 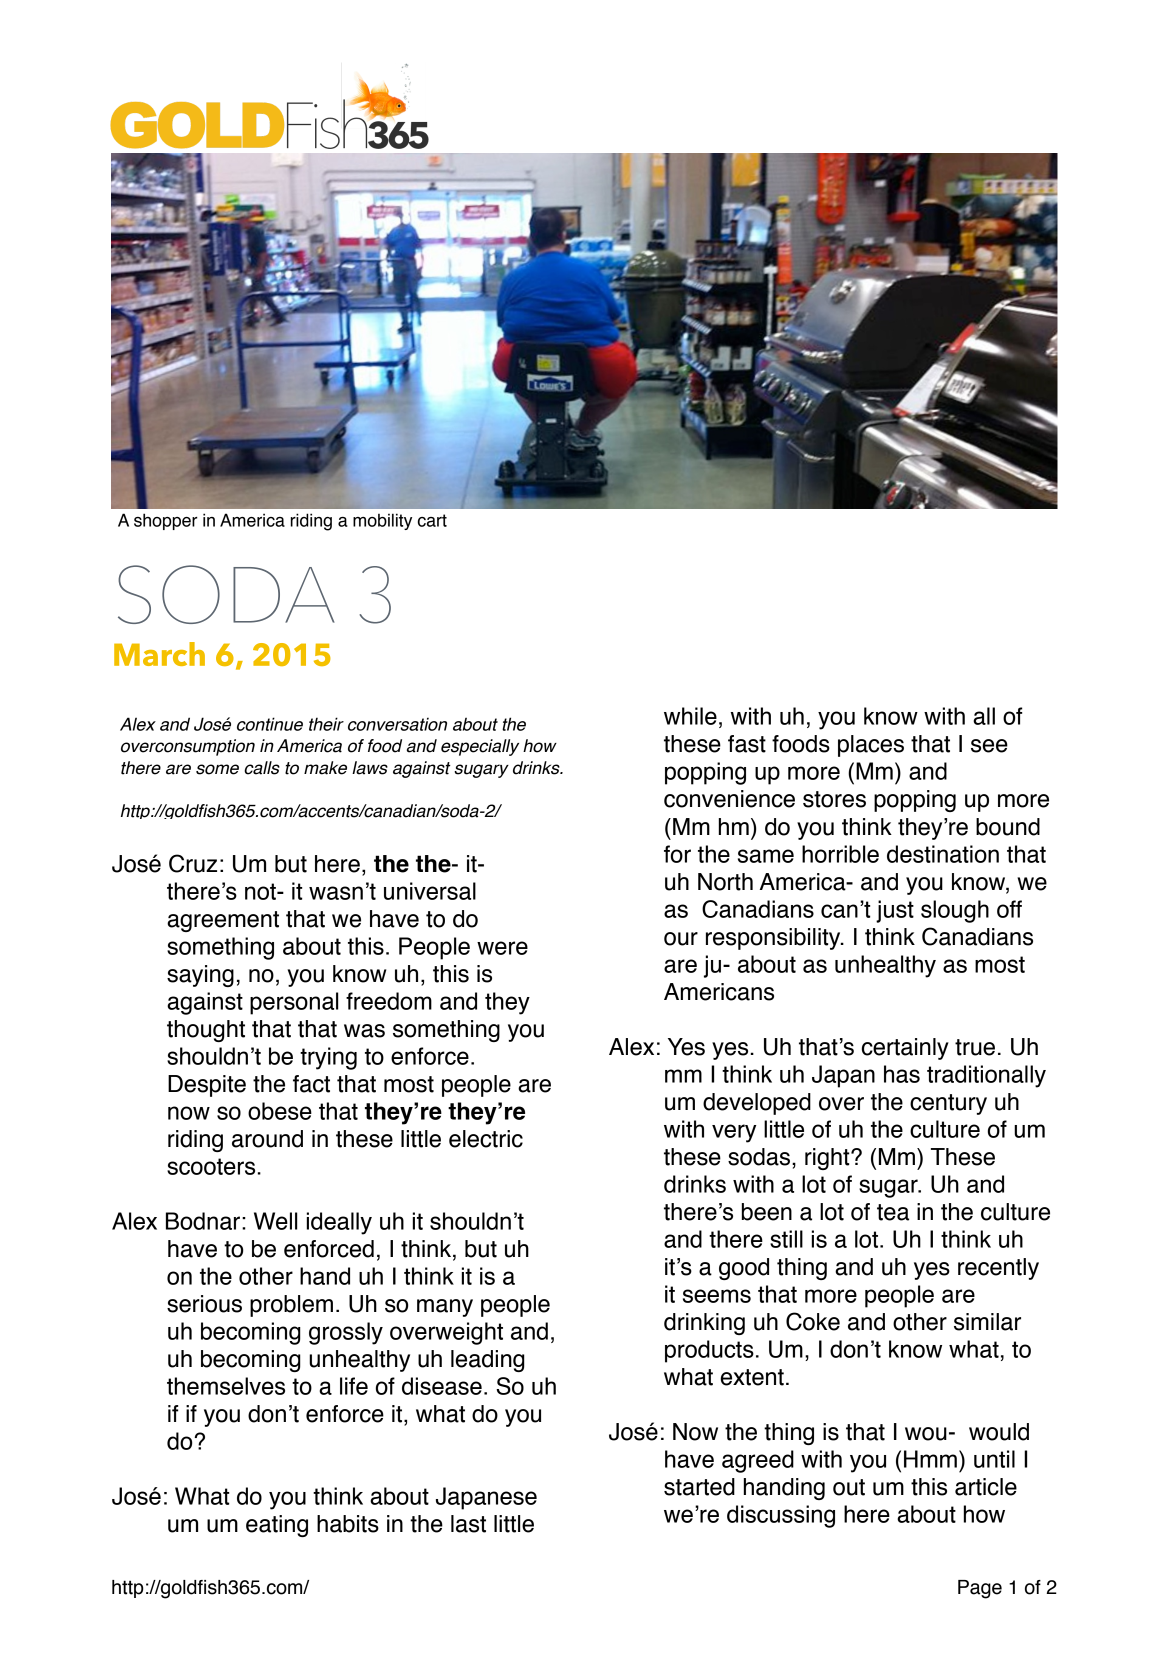 I want to click on last, so click(x=468, y=1524).
